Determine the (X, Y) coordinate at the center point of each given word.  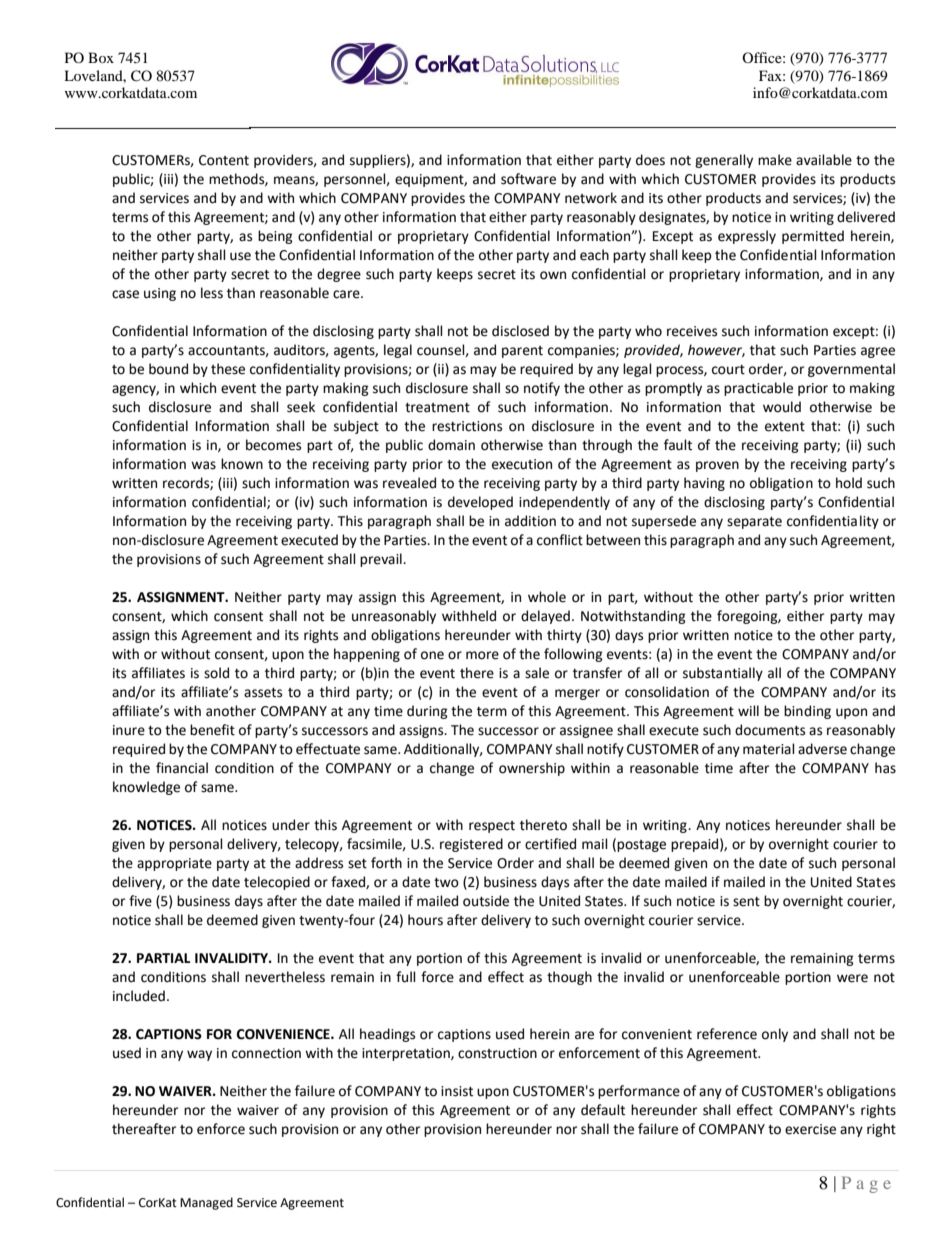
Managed (206, 1203)
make (775, 160)
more (482, 655)
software (528, 179)
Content (224, 160)
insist (457, 1091)
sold (216, 673)
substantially (723, 674)
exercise (810, 1129)
